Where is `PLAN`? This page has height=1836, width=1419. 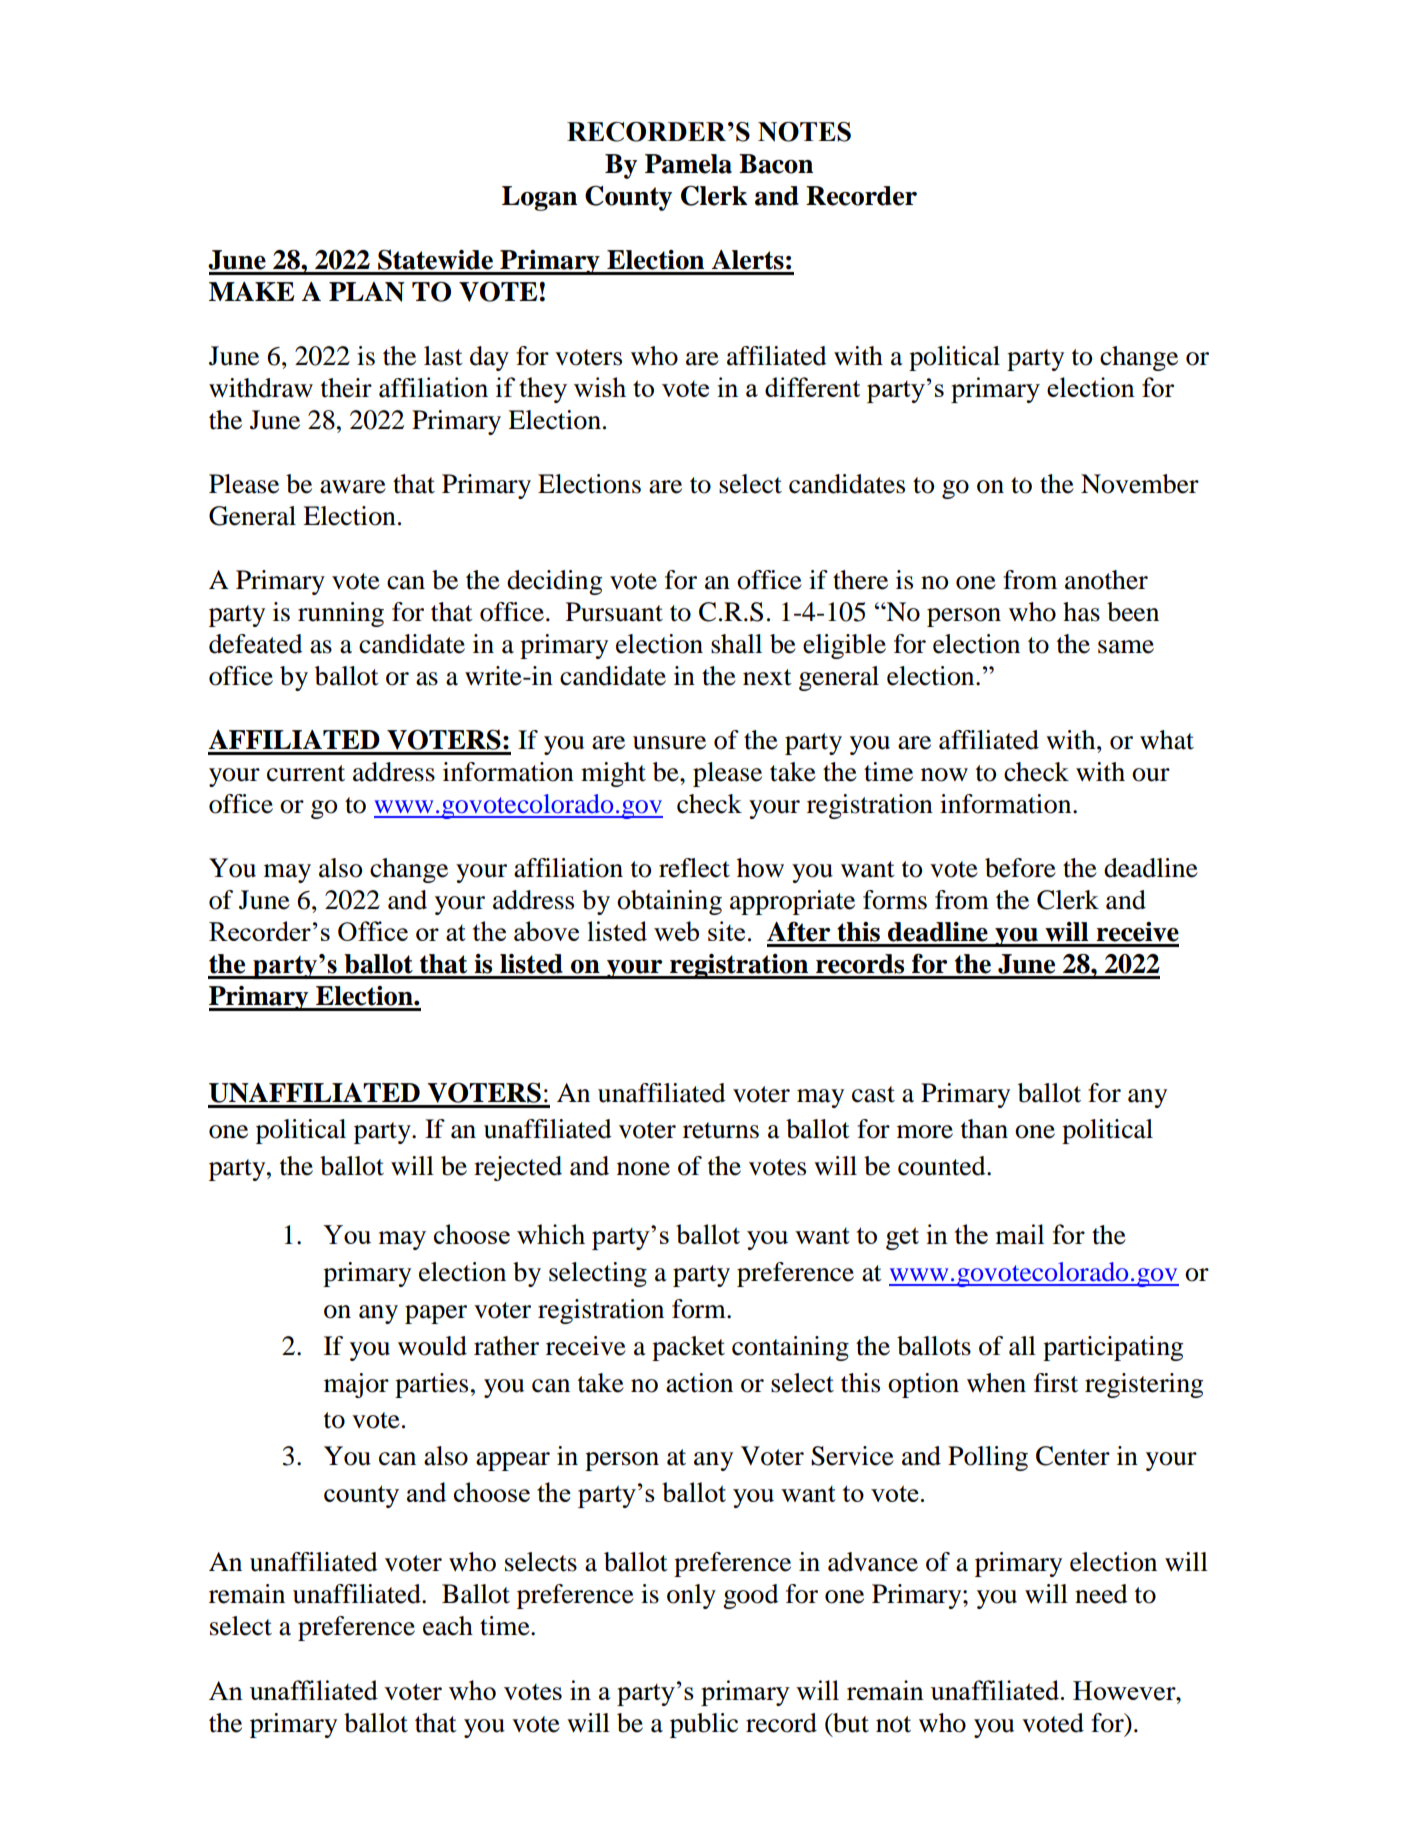
PLAN is located at coordinates (367, 292).
